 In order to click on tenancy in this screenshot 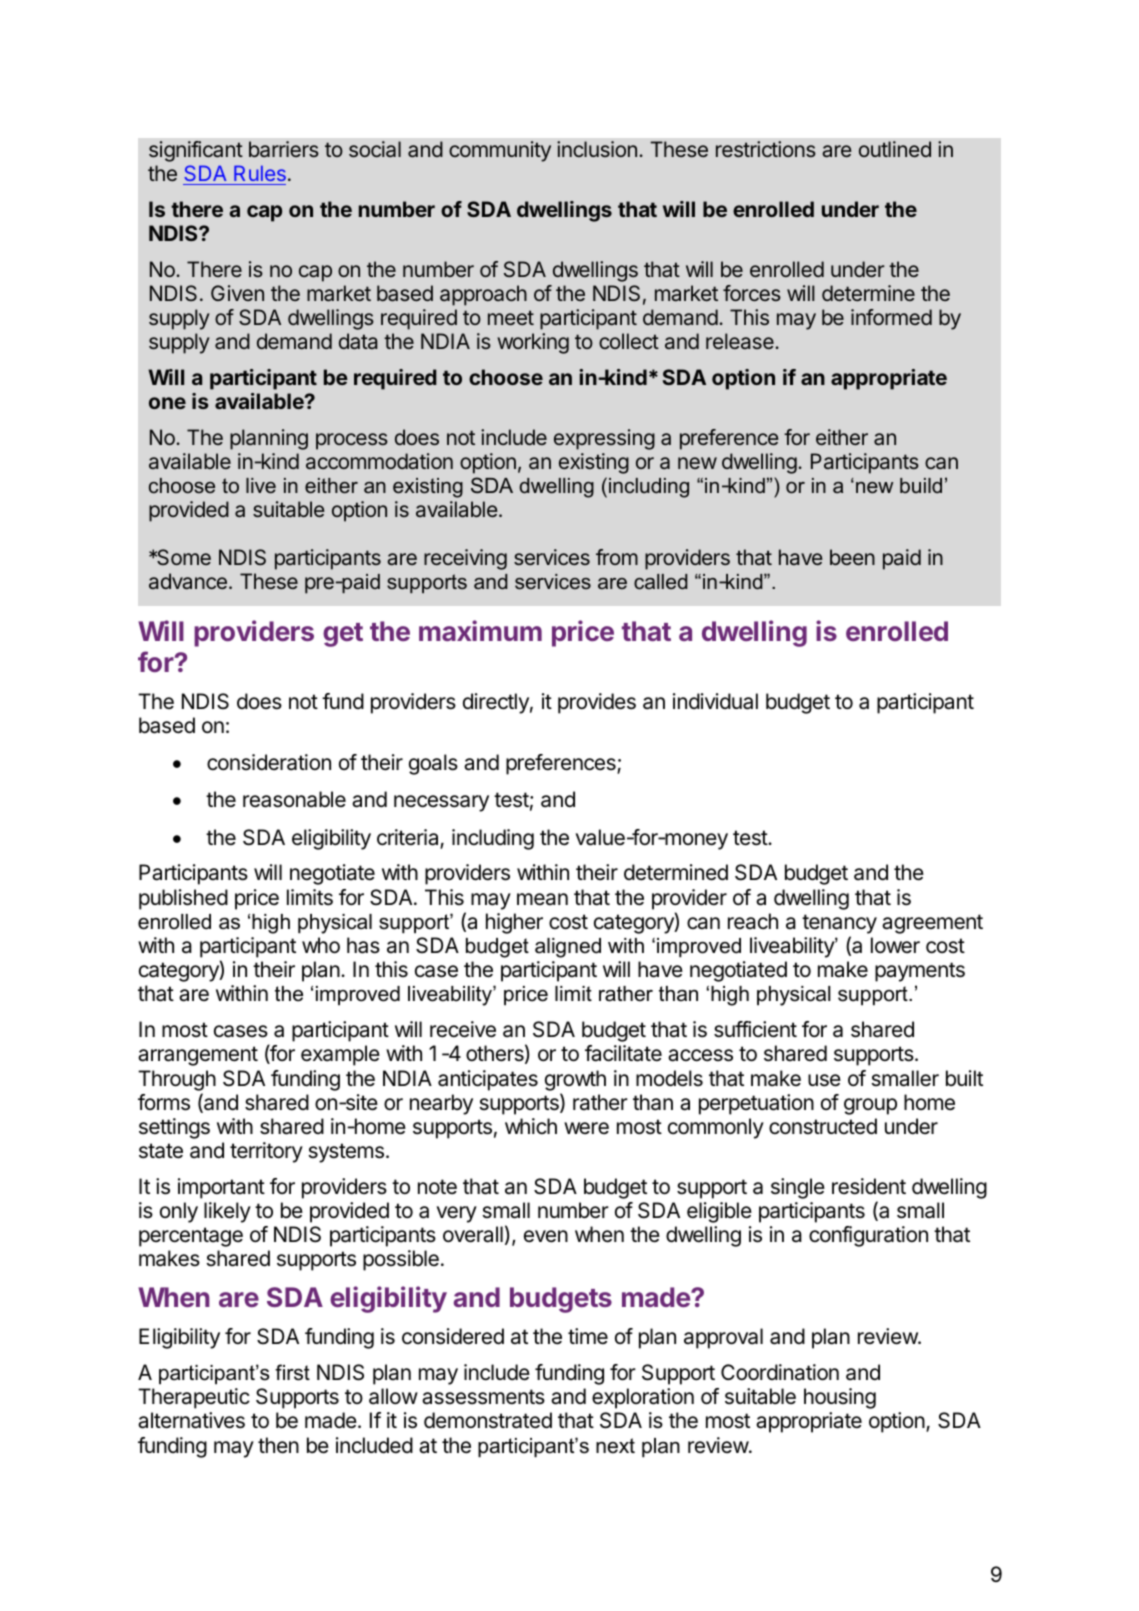, I will do `click(839, 924)`.
